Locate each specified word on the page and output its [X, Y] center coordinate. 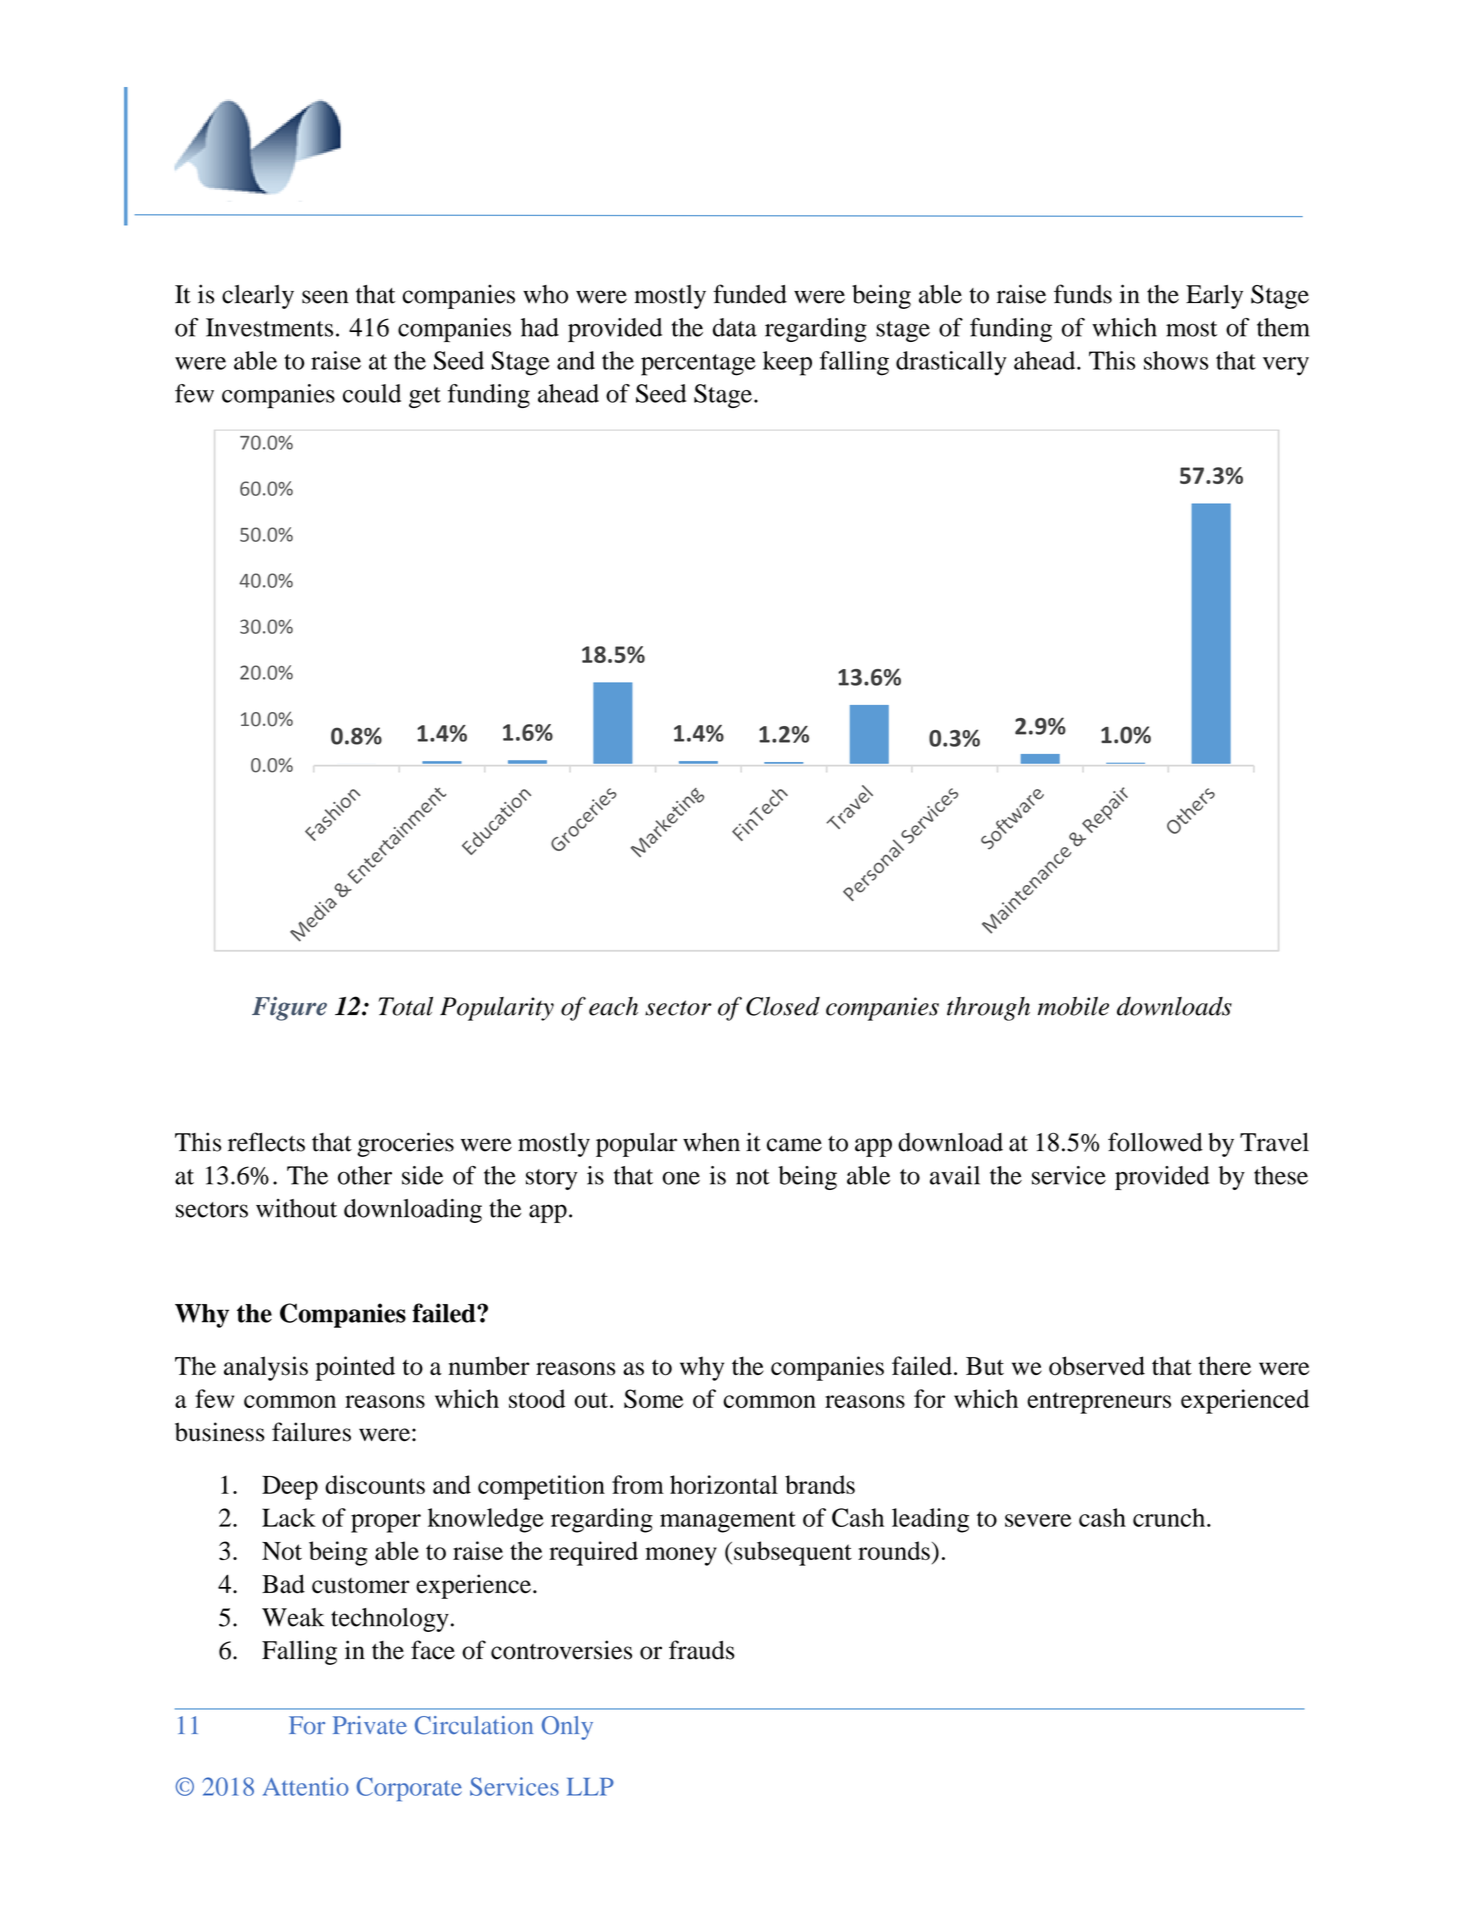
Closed [783, 1006]
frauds [702, 1650]
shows [1176, 360]
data [735, 327]
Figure [289, 1009]
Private [370, 1725]
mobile [1073, 1006]
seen [325, 297]
